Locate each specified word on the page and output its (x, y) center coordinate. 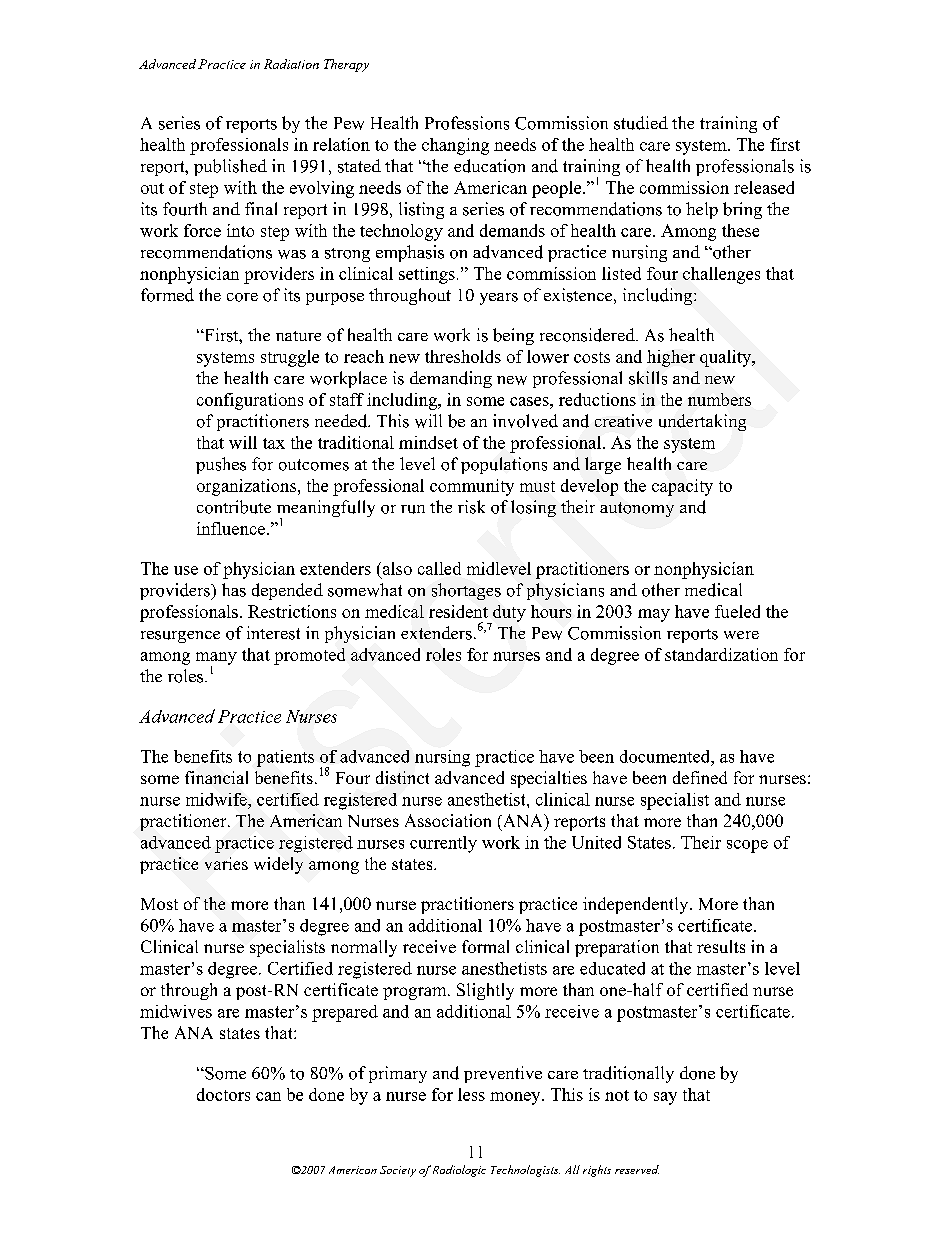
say (665, 1098)
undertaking (702, 422)
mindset (428, 442)
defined (700, 777)
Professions (467, 123)
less (471, 1094)
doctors (223, 1094)
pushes (221, 465)
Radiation (291, 64)
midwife (217, 799)
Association (448, 820)
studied (641, 123)
